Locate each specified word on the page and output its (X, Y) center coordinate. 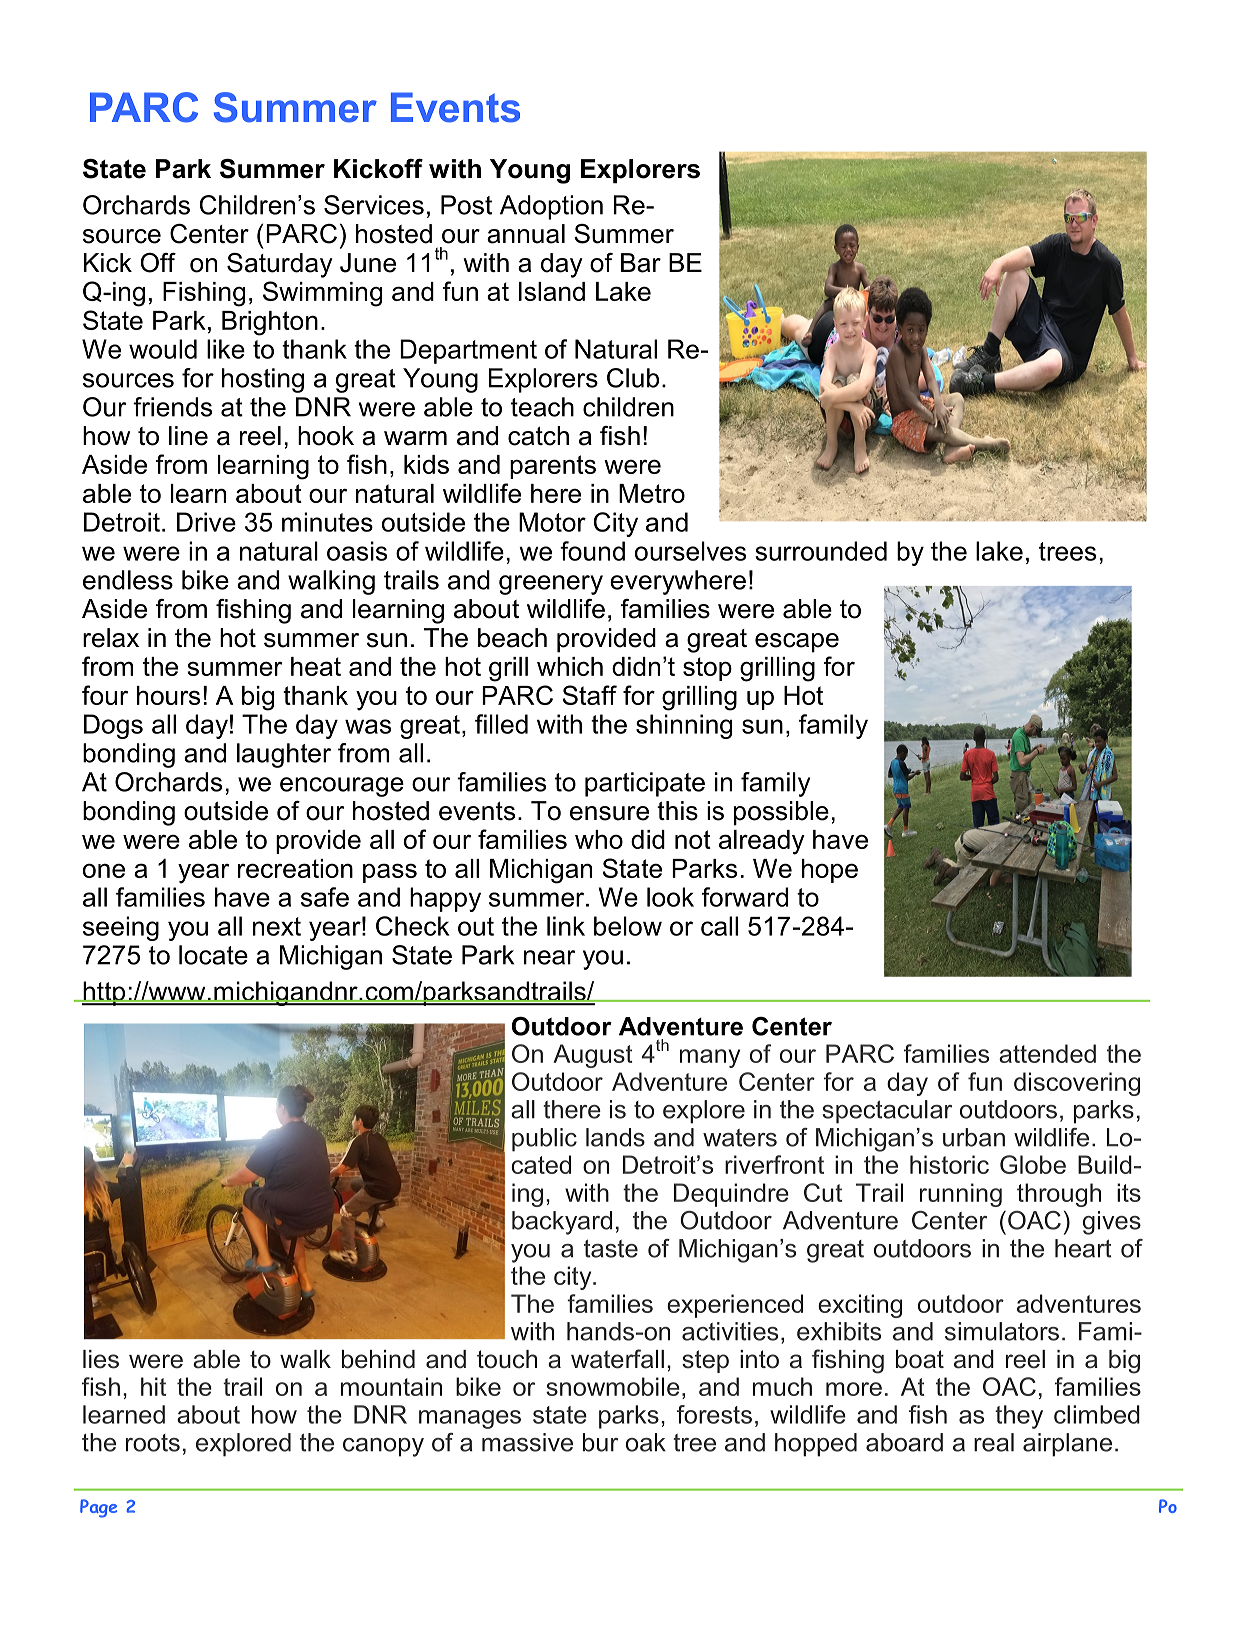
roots (153, 1443)
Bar (641, 263)
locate (213, 955)
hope (830, 871)
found (592, 551)
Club (633, 378)
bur (600, 1442)
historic (949, 1164)
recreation (295, 868)
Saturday (280, 265)
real (994, 1442)
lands (615, 1137)
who (599, 839)
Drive (206, 522)
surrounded (821, 551)
